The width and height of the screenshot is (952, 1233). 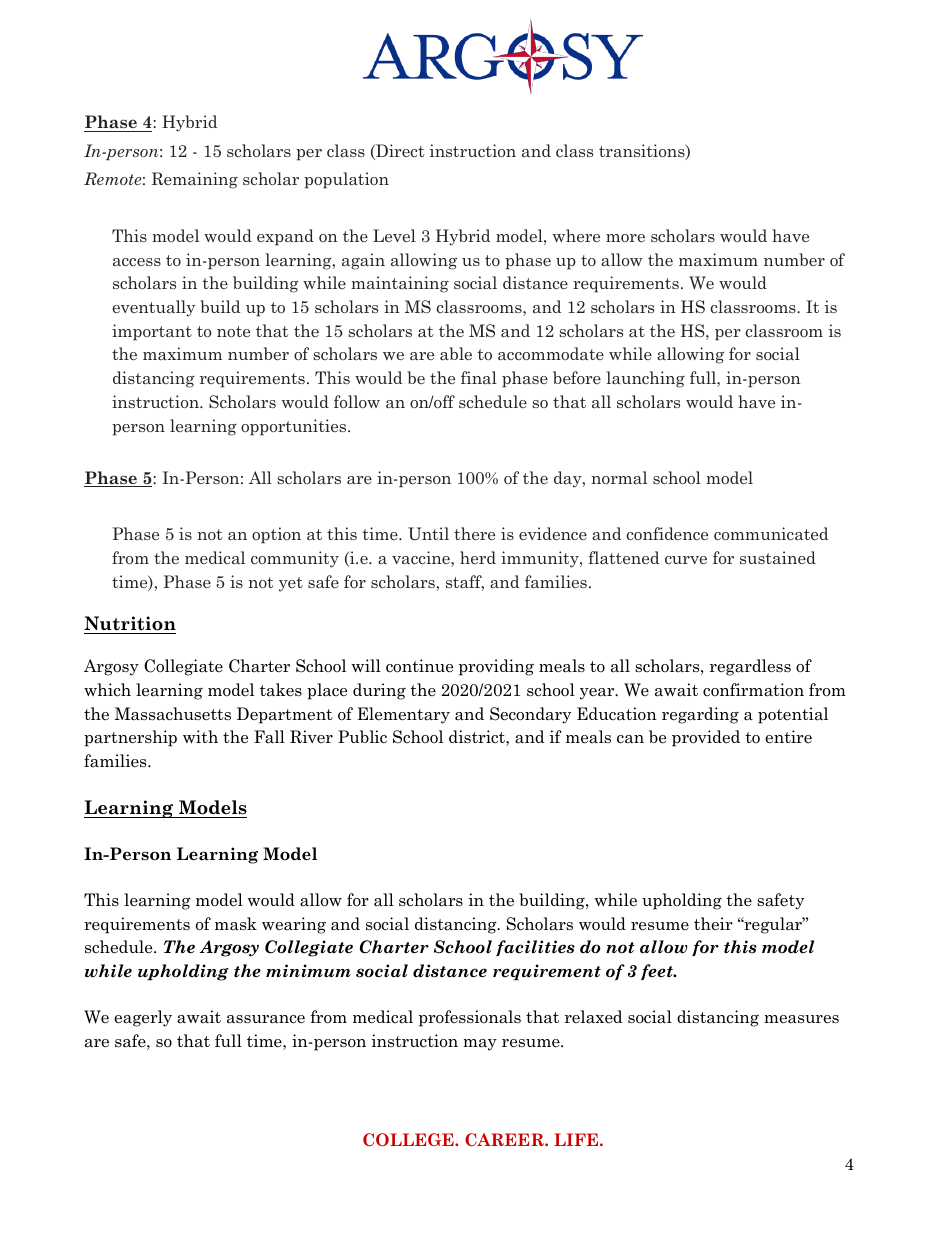 What do you see at coordinates (130, 625) in the screenshot?
I see `Nutrition` at bounding box center [130, 625].
